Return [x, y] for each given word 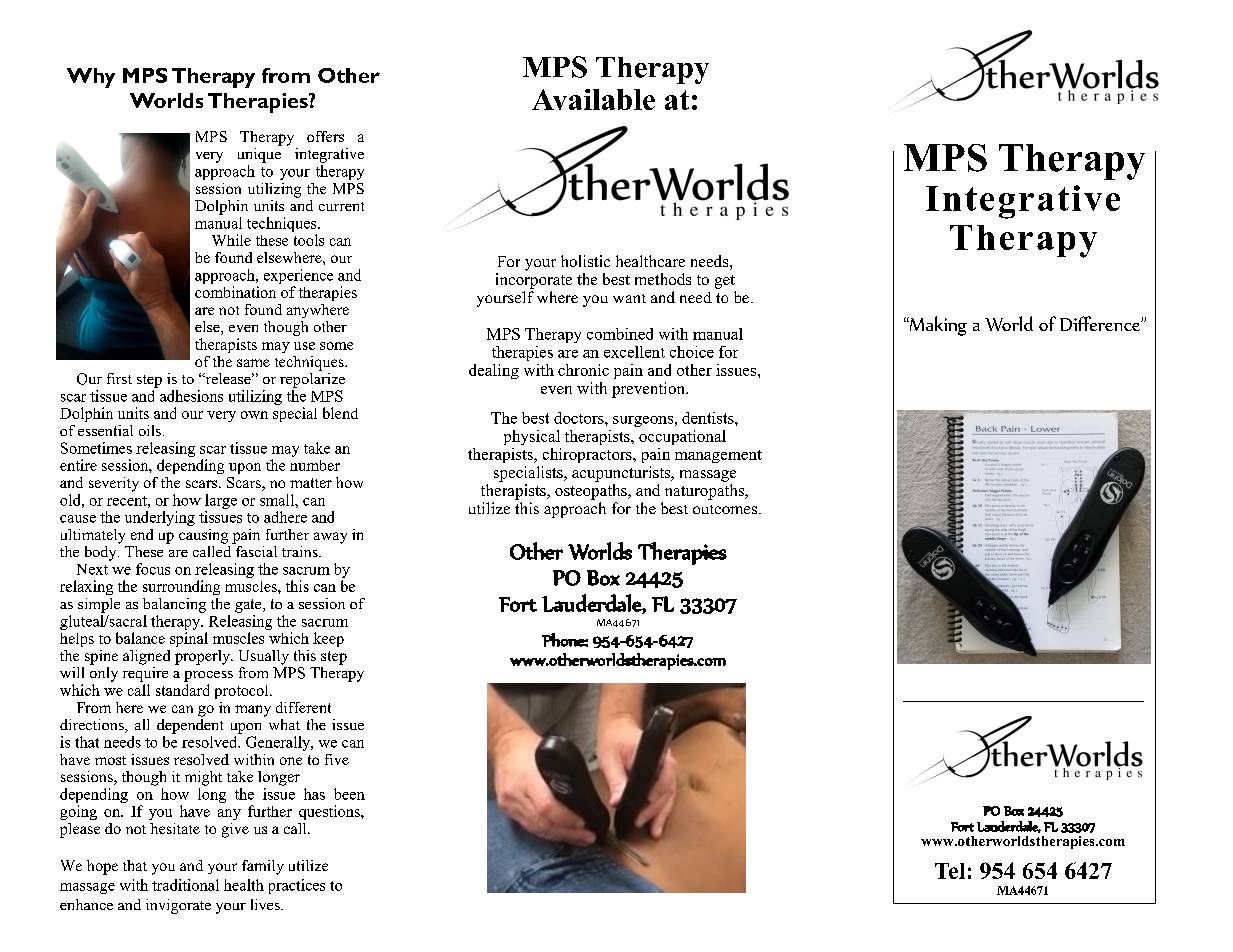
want [629, 298]
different [303, 707]
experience [298, 276]
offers [325, 136]
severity [114, 484]
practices [297, 886]
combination [235, 292]
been [349, 794]
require [145, 673]
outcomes [726, 509]
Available [593, 99]
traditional [185, 885]
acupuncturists [622, 474]
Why [91, 78]
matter [311, 483]
